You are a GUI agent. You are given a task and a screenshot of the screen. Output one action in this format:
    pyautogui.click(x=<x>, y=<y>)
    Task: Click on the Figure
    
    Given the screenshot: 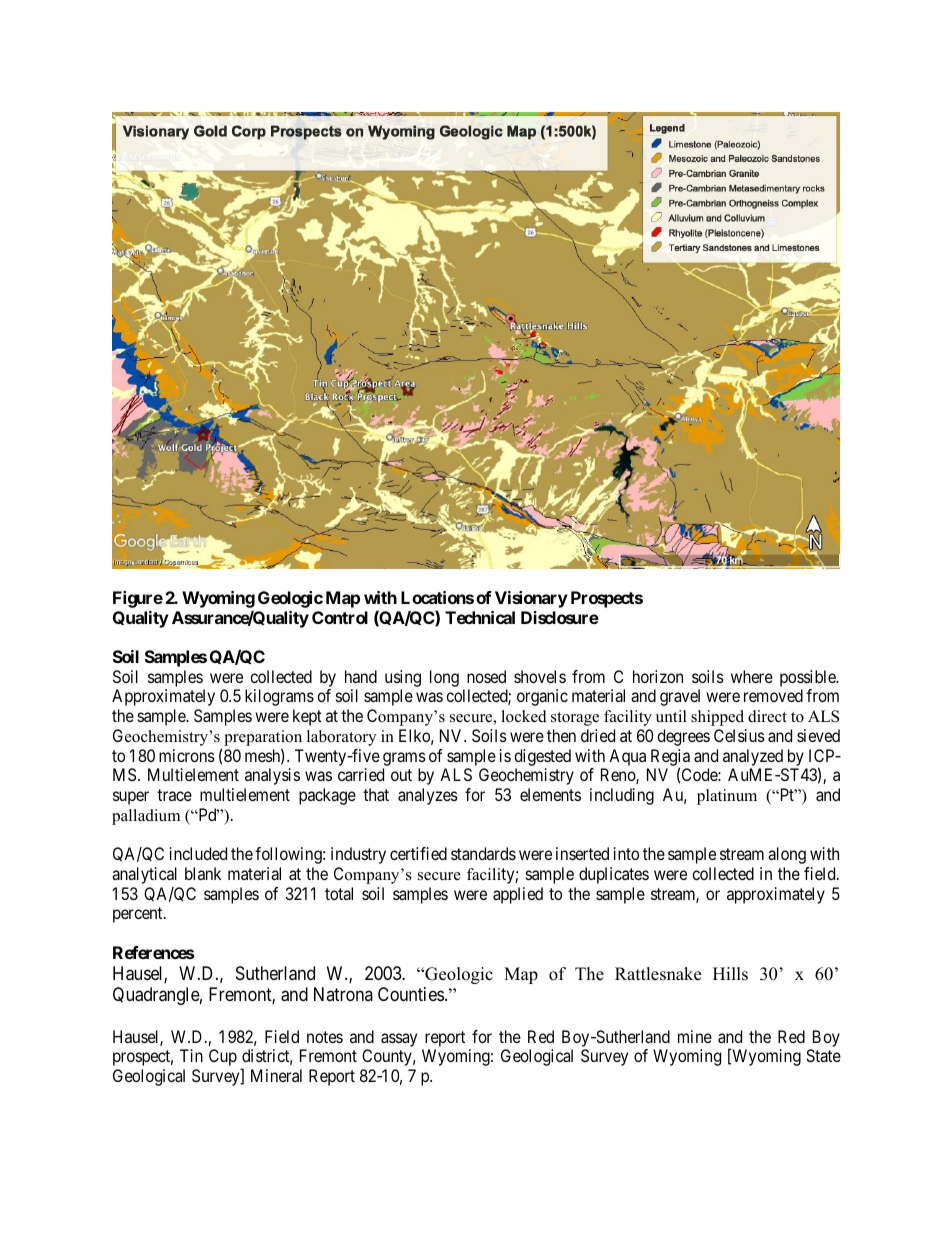 What is the action you would take?
    pyautogui.click(x=138, y=599)
